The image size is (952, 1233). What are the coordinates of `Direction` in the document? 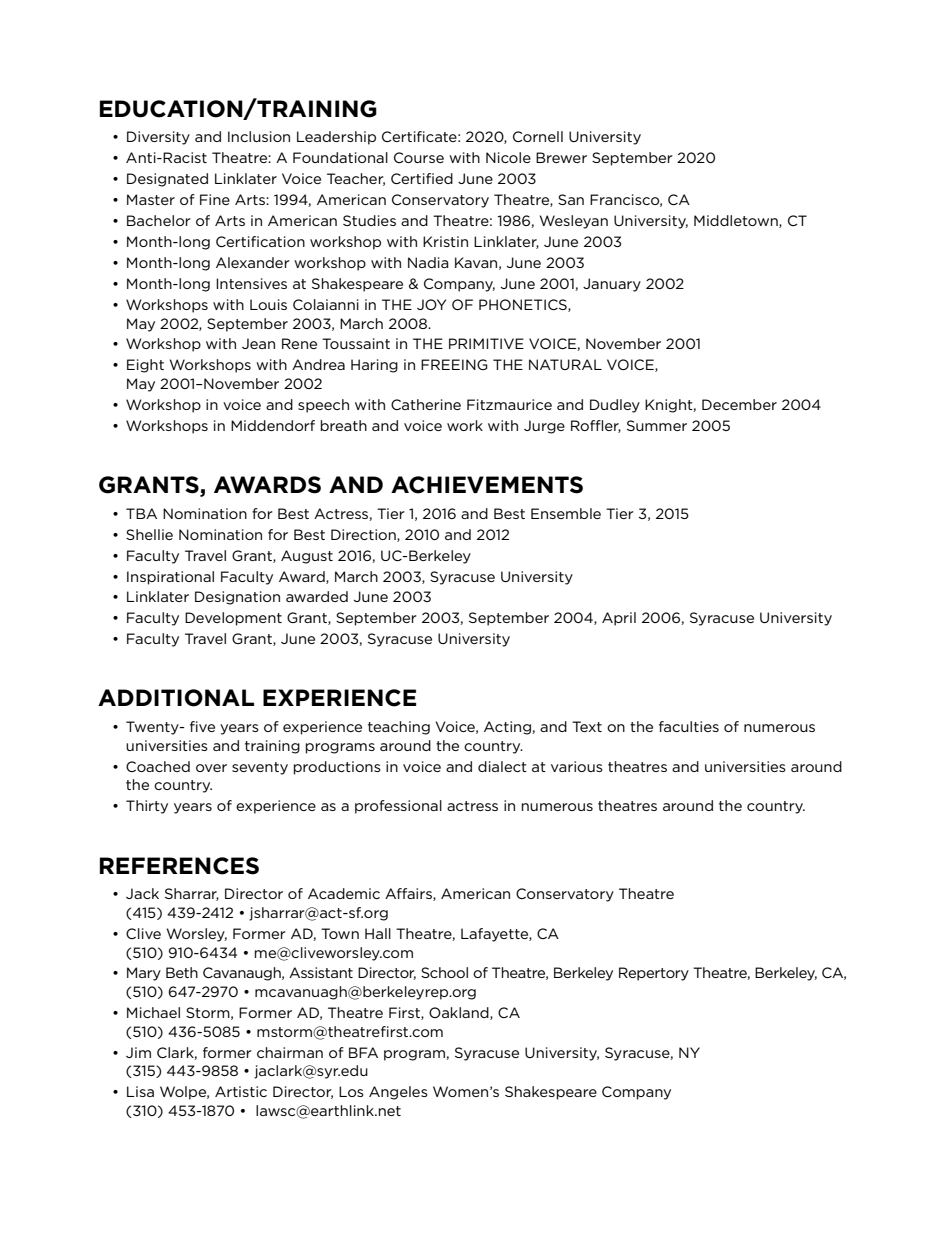 It's located at (364, 535).
